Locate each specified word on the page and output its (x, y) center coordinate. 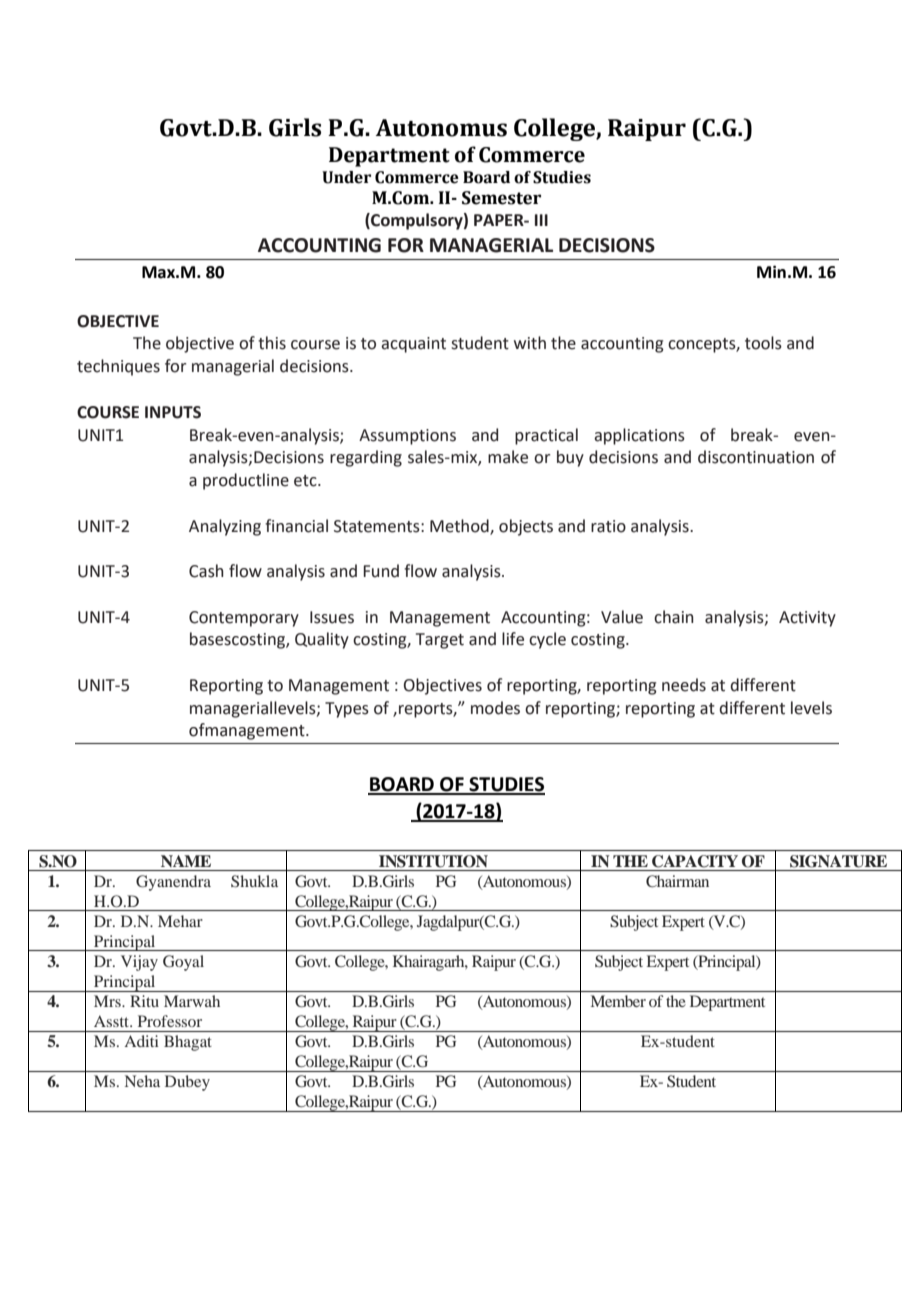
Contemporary (244, 619)
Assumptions (407, 437)
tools (763, 343)
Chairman (677, 881)
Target (440, 641)
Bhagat (188, 1043)
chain (674, 617)
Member (618, 1001)
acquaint (413, 345)
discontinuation (756, 457)
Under (346, 177)
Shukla (254, 881)
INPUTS (173, 412)
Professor (170, 1021)
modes (495, 708)
